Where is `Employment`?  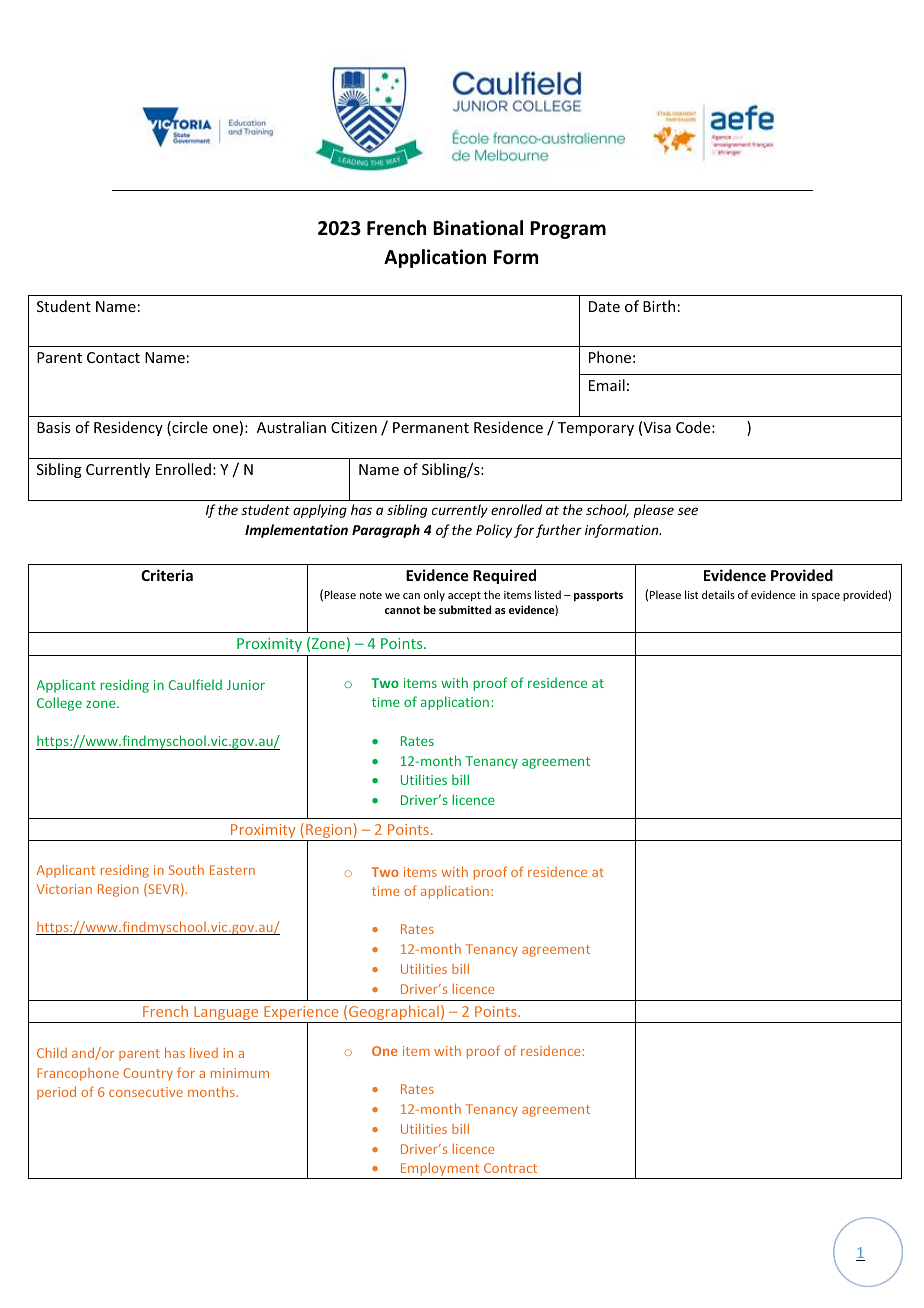
Employment is located at coordinates (440, 1170).
